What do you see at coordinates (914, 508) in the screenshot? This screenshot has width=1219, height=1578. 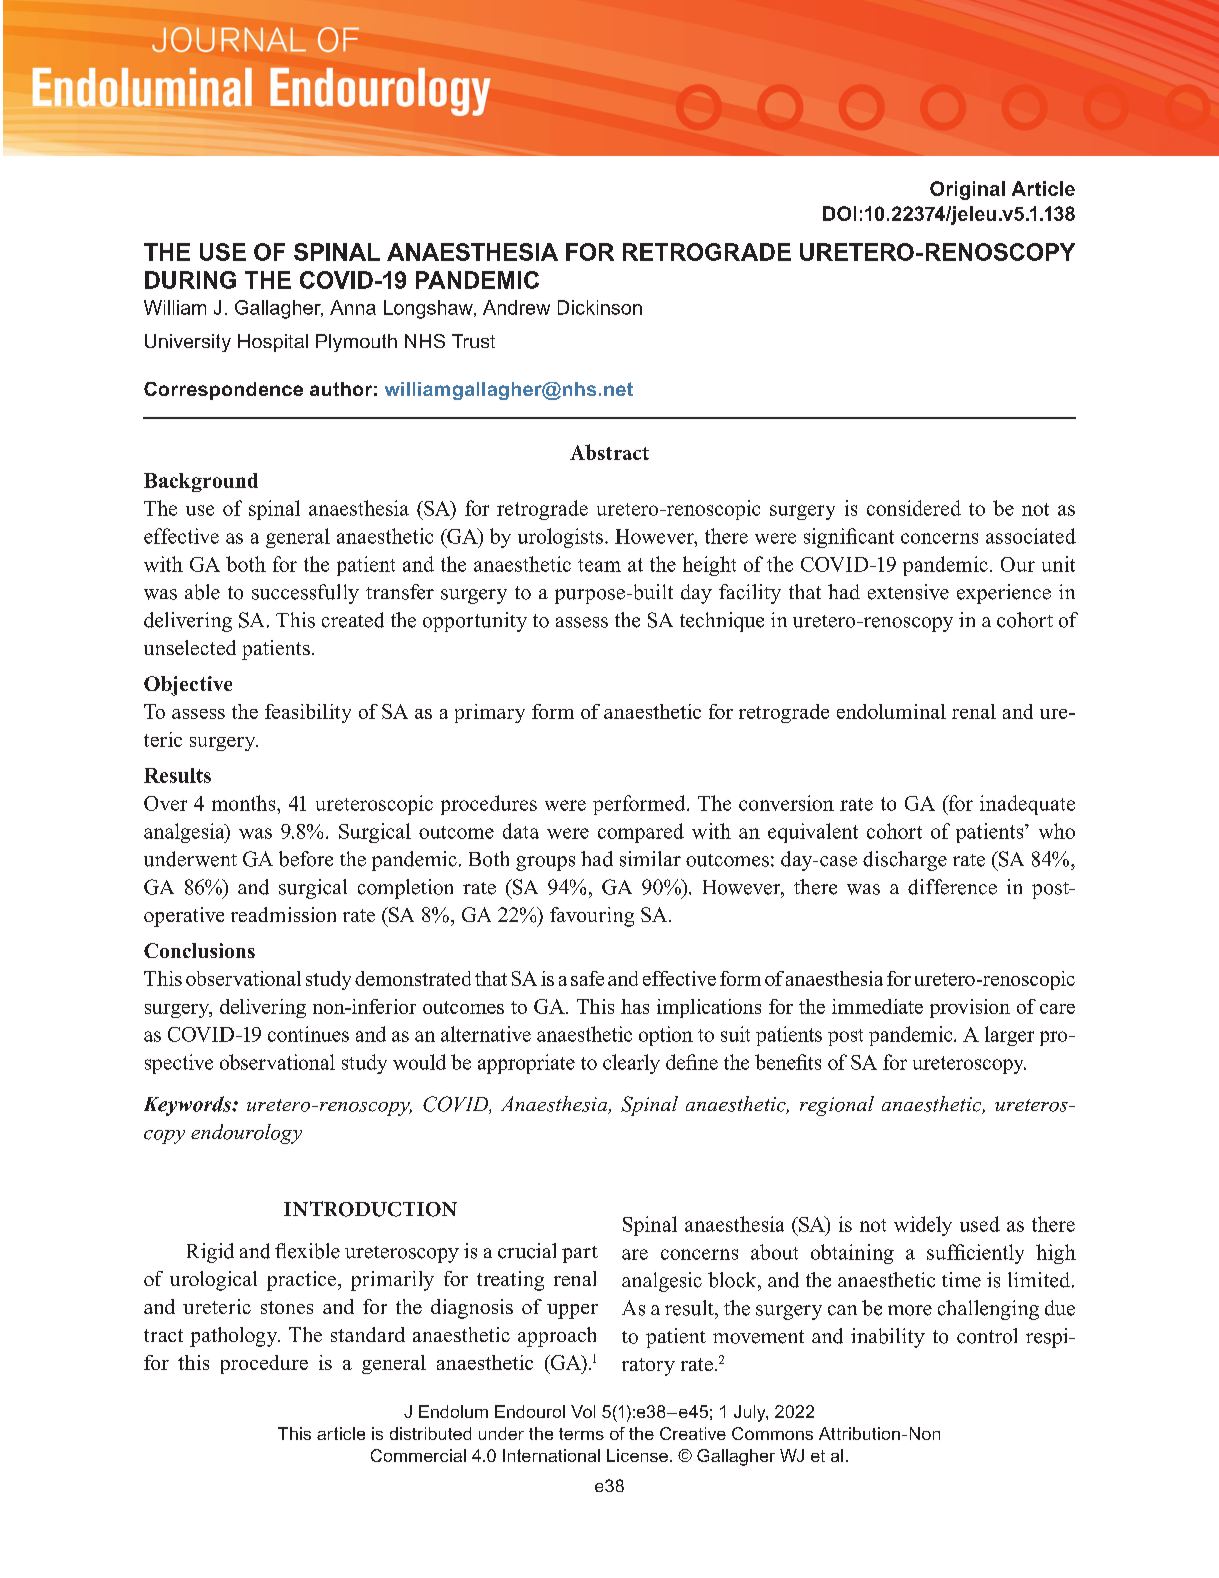 I see `considered` at bounding box center [914, 508].
